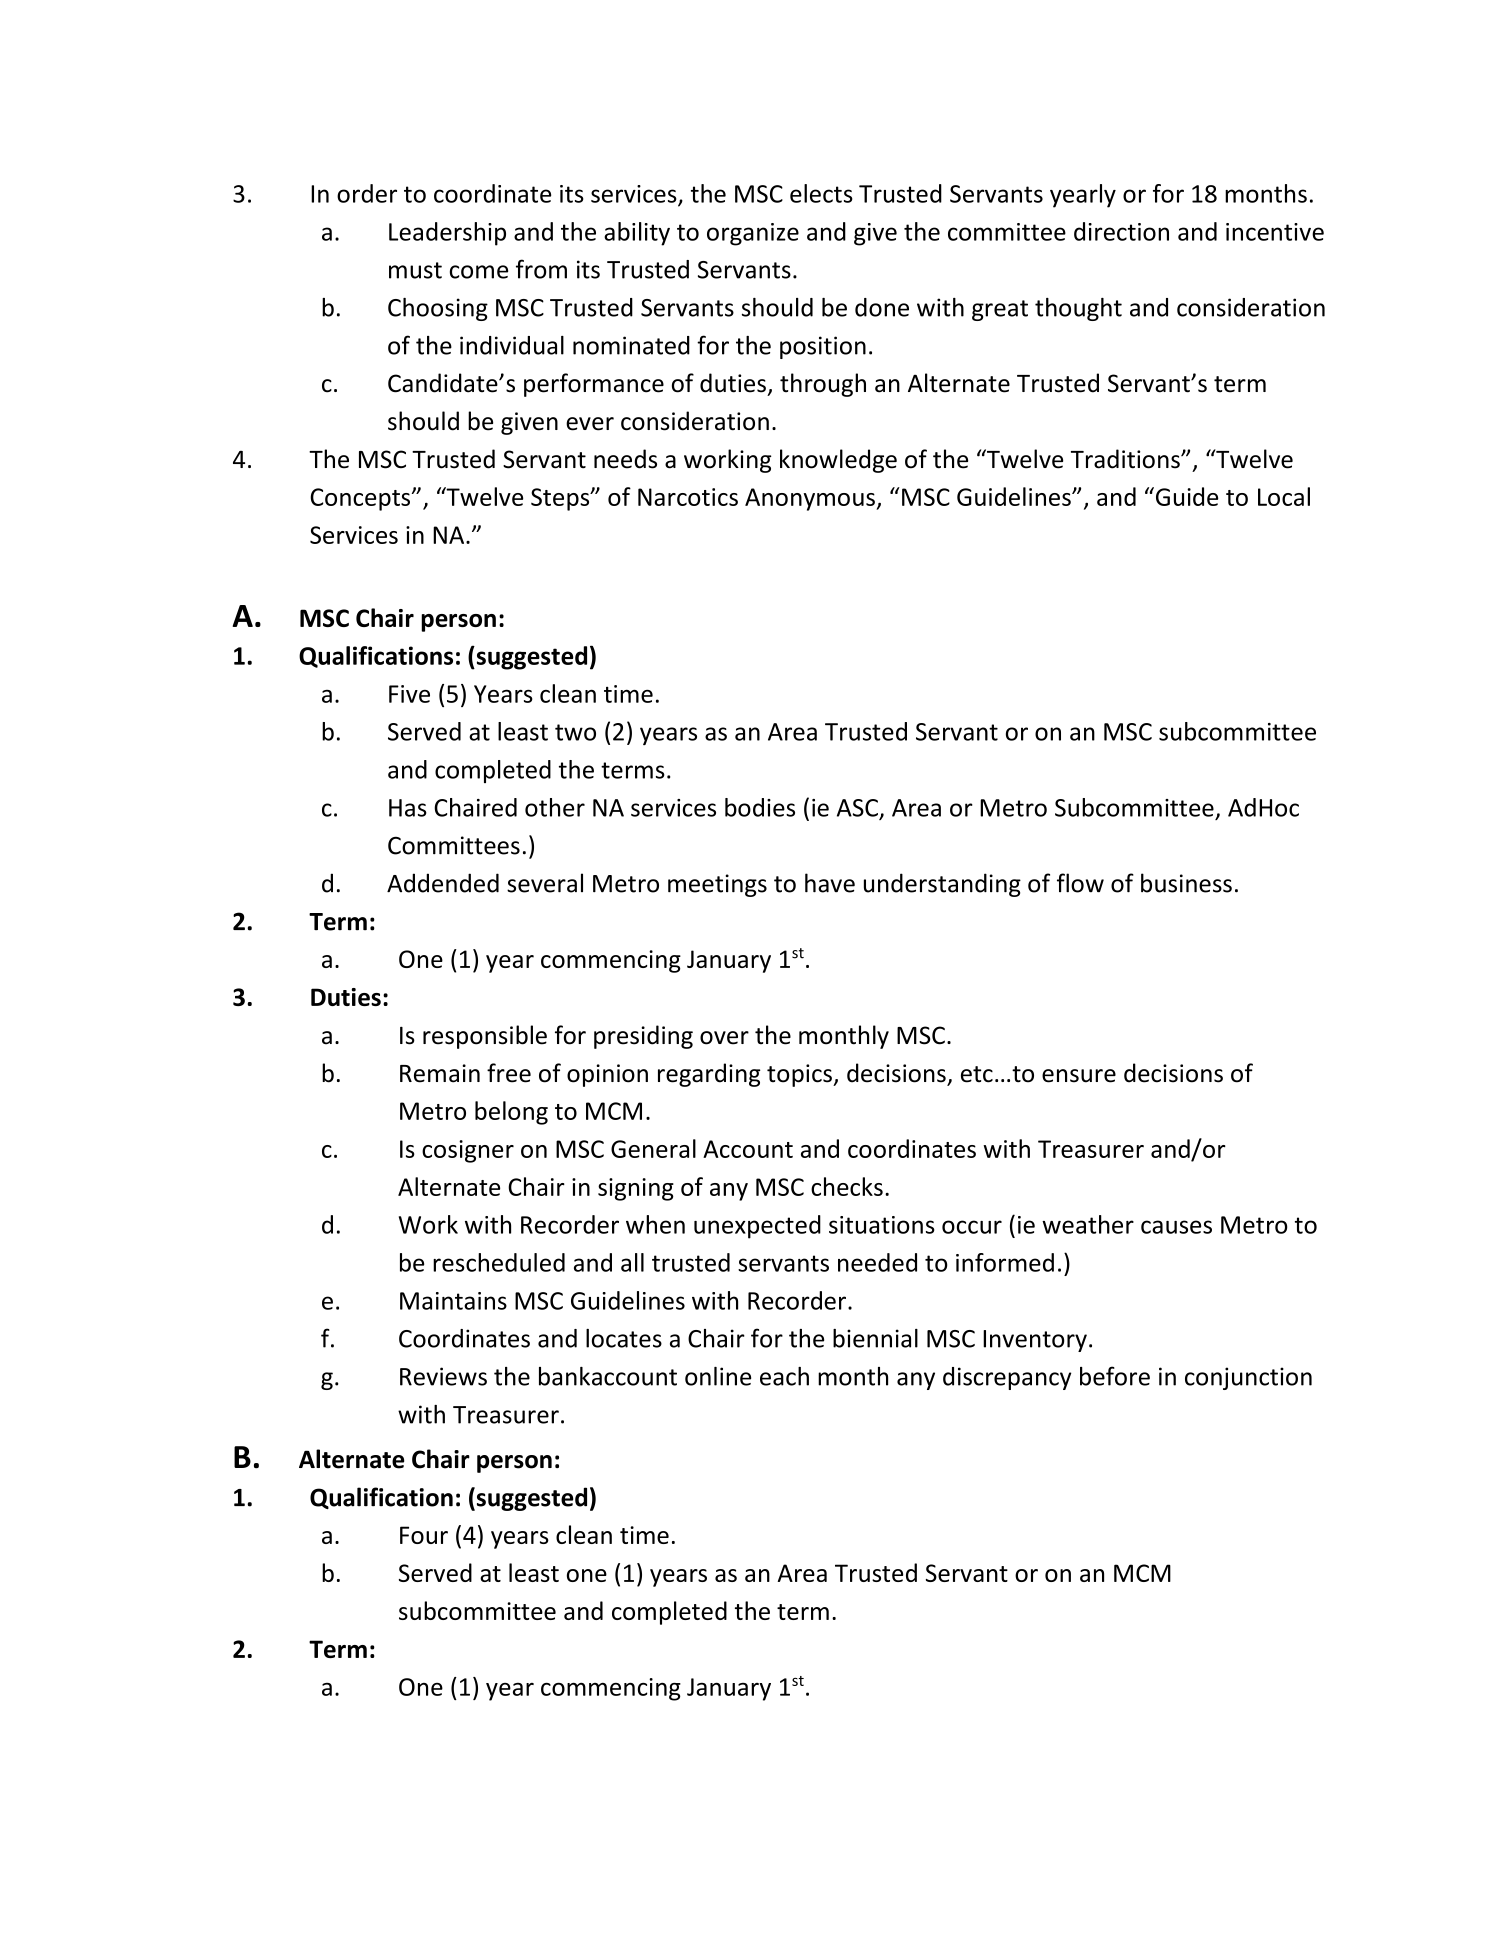  I want to click on direction, so click(1121, 231).
